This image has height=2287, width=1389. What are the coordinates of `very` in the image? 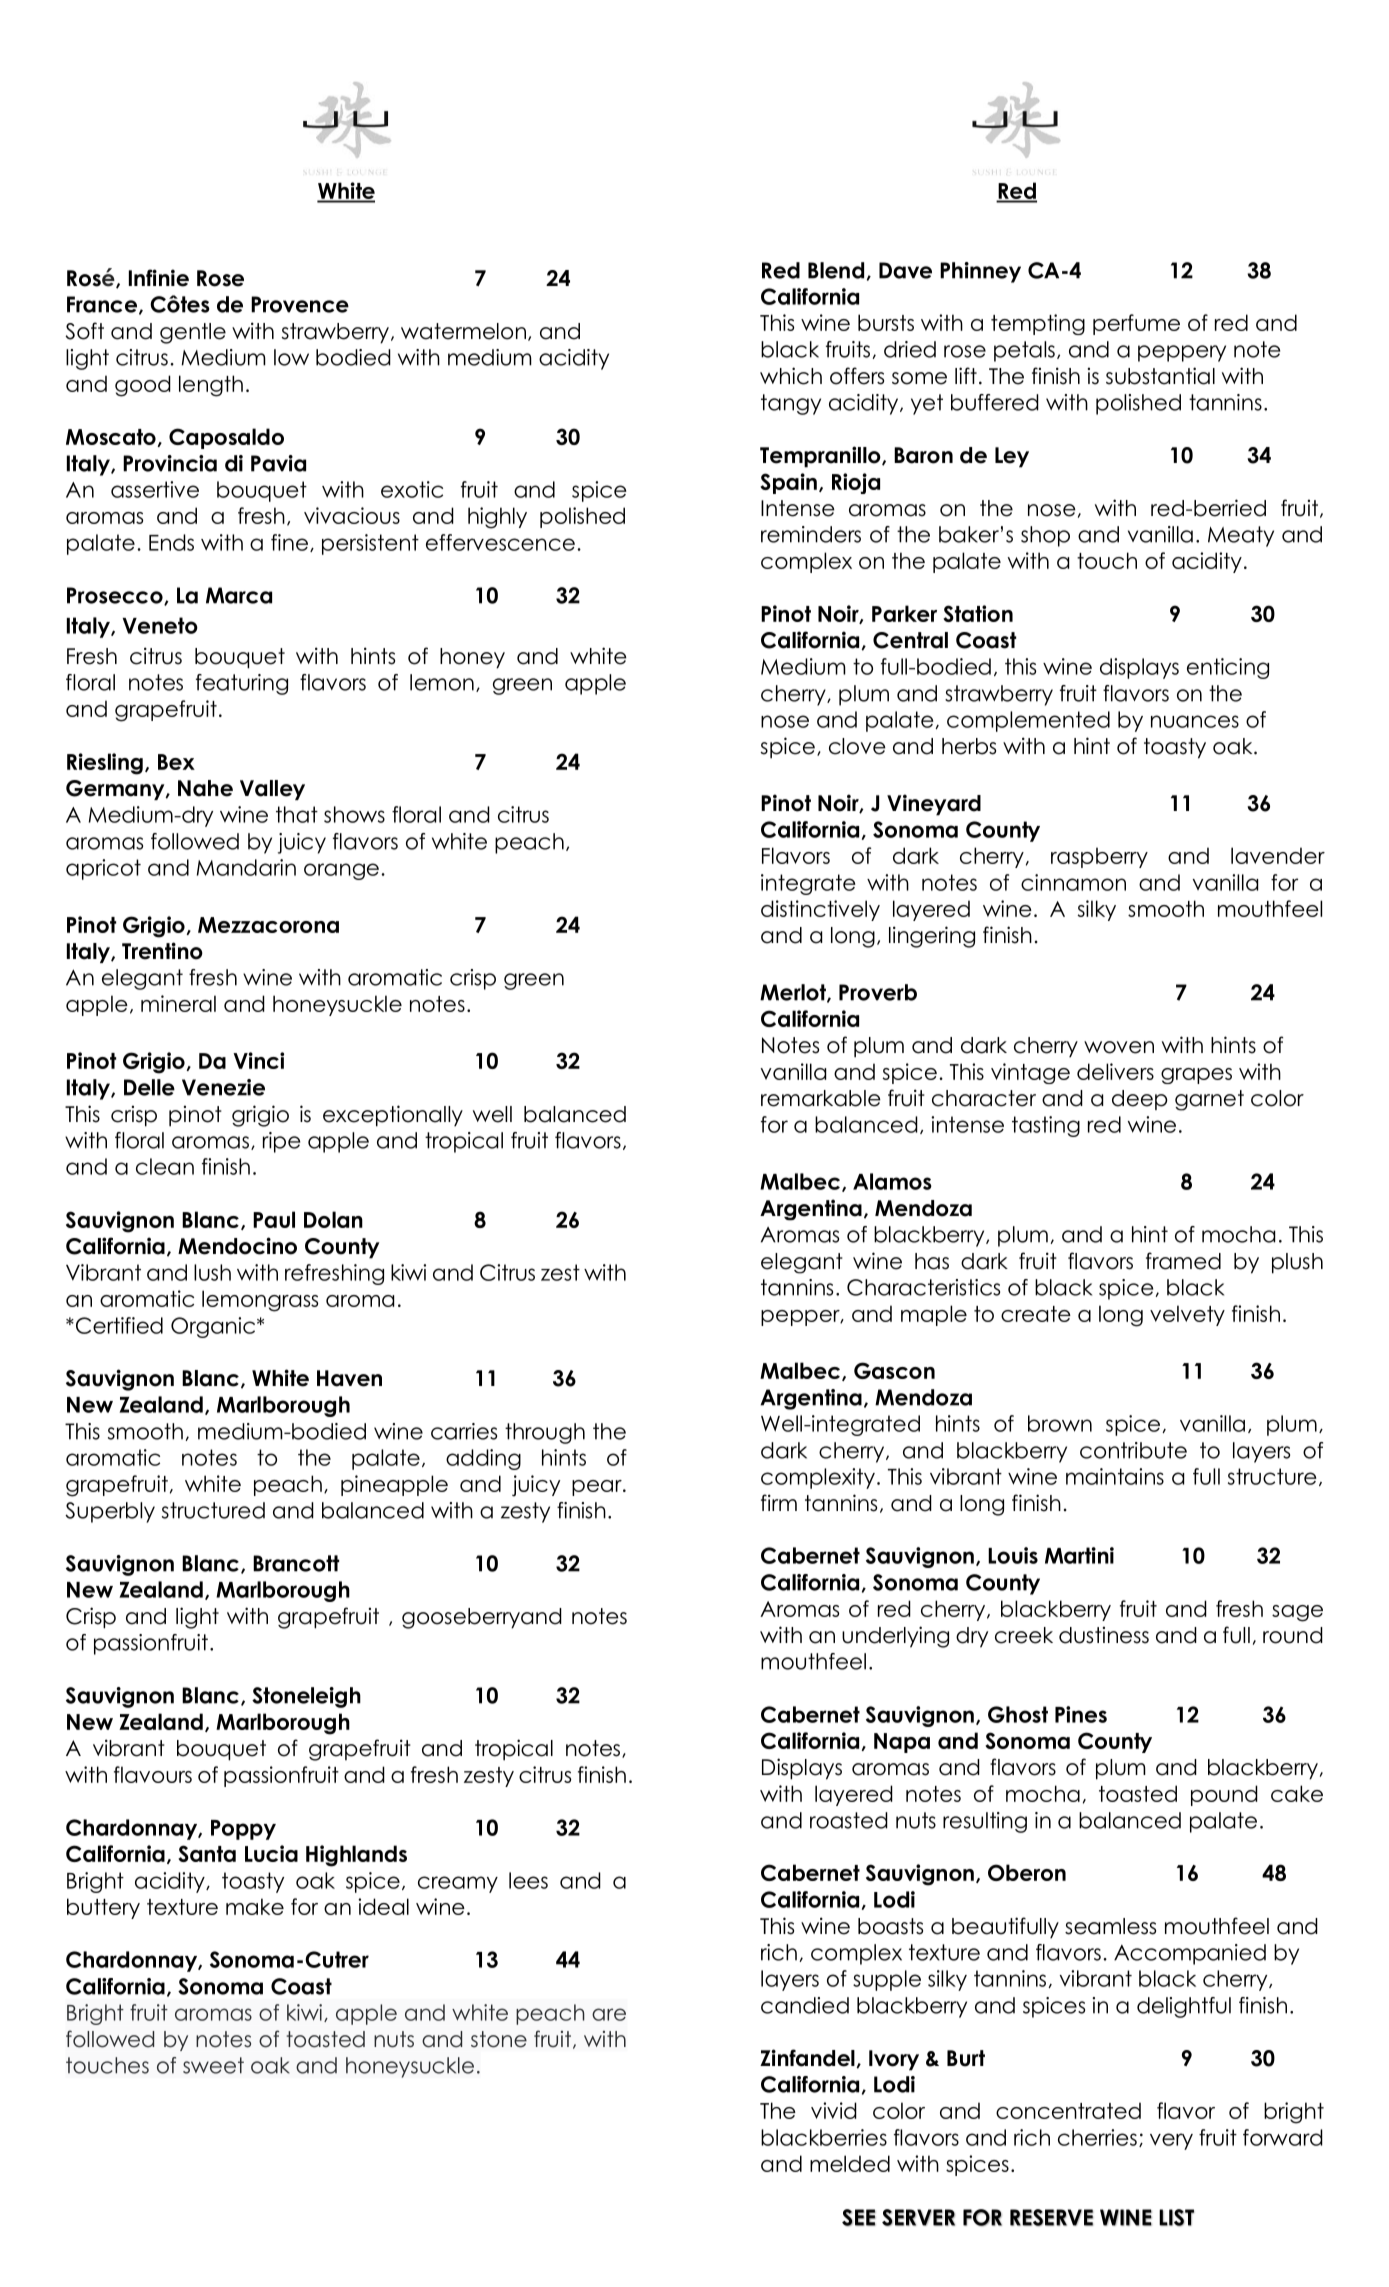 It's located at (1171, 2141).
